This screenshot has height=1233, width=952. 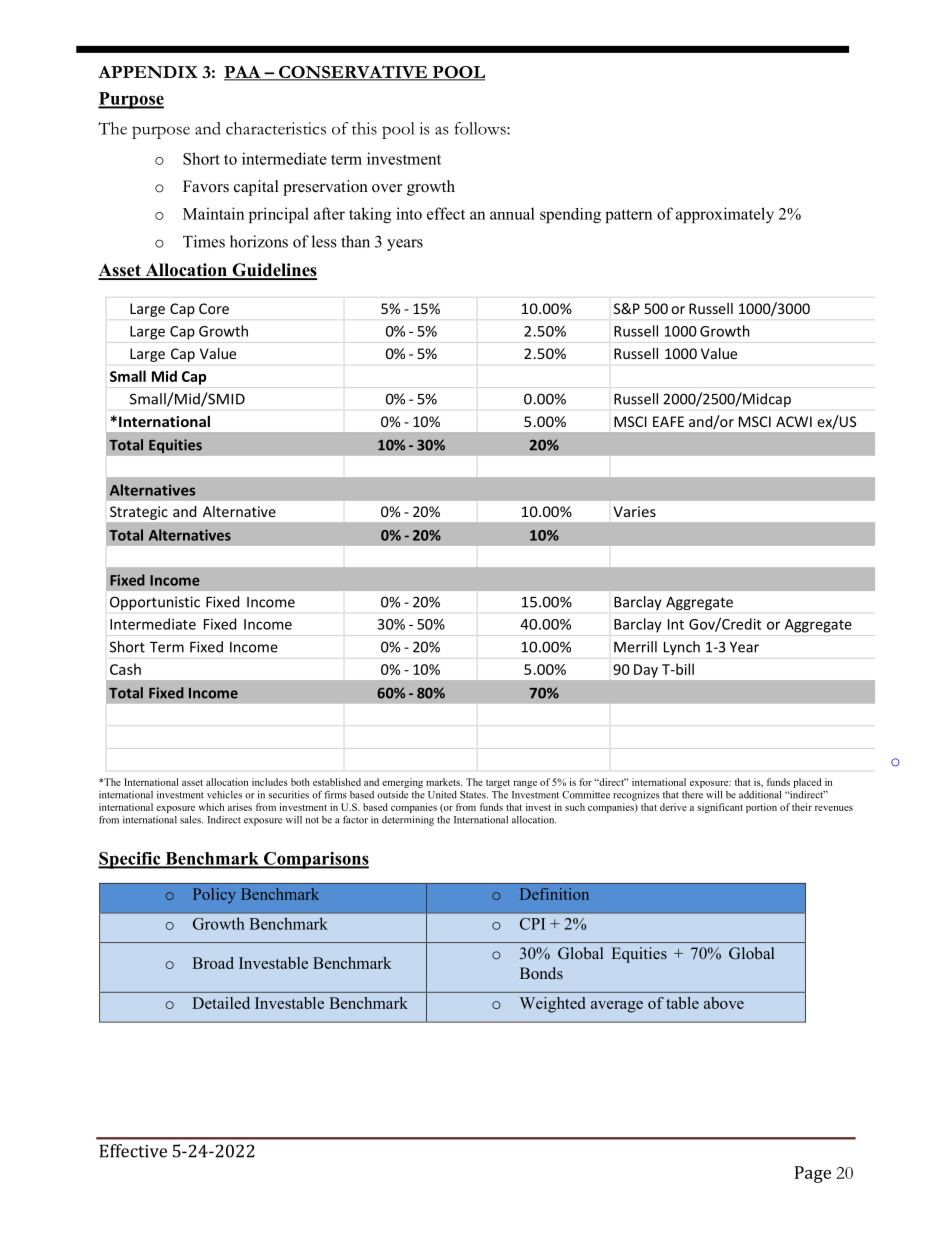 What do you see at coordinates (634, 511) in the screenshot?
I see `Varies` at bounding box center [634, 511].
